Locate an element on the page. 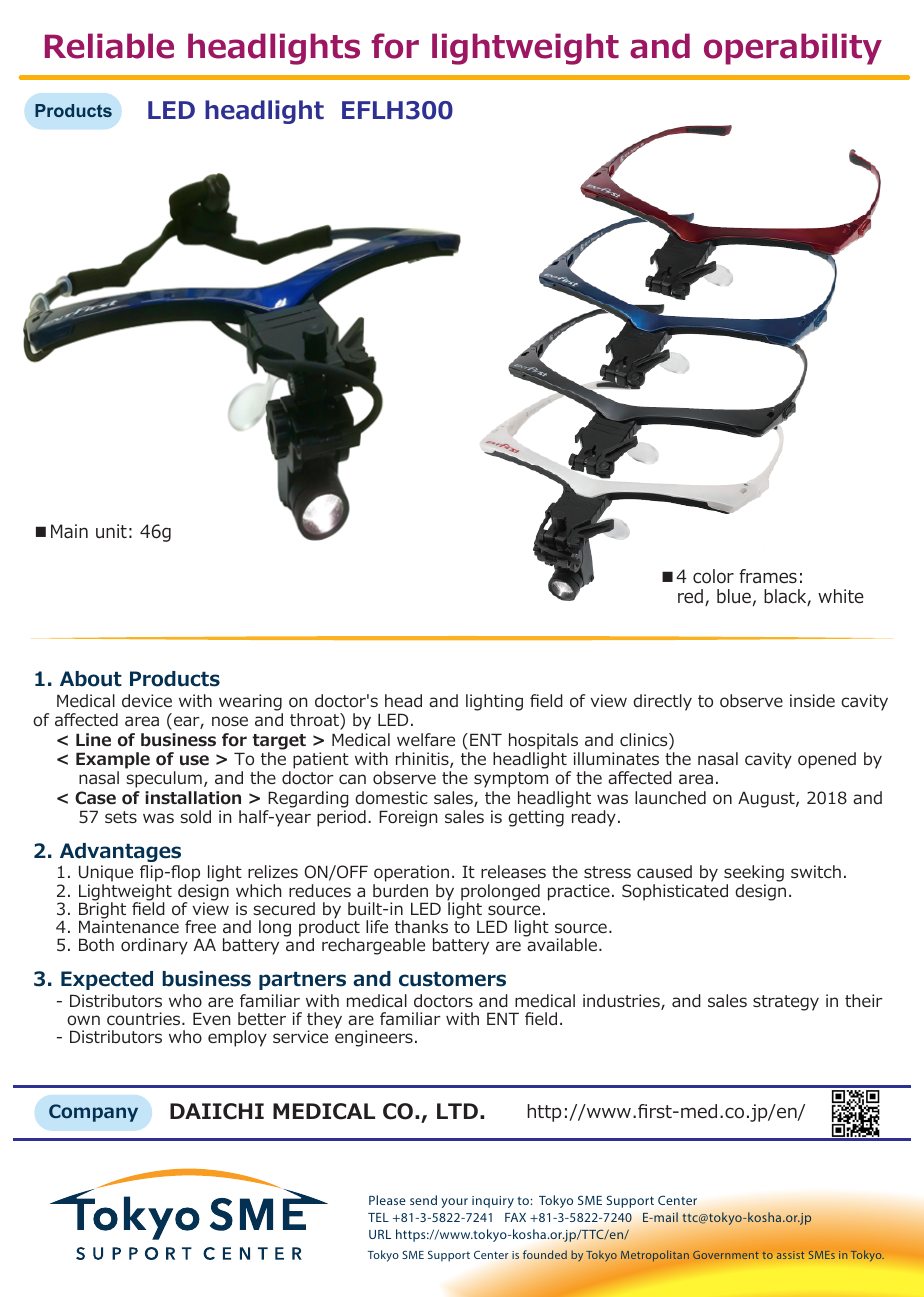 The height and width of the page is (1297, 924). Reliable is located at coordinates (109, 46).
